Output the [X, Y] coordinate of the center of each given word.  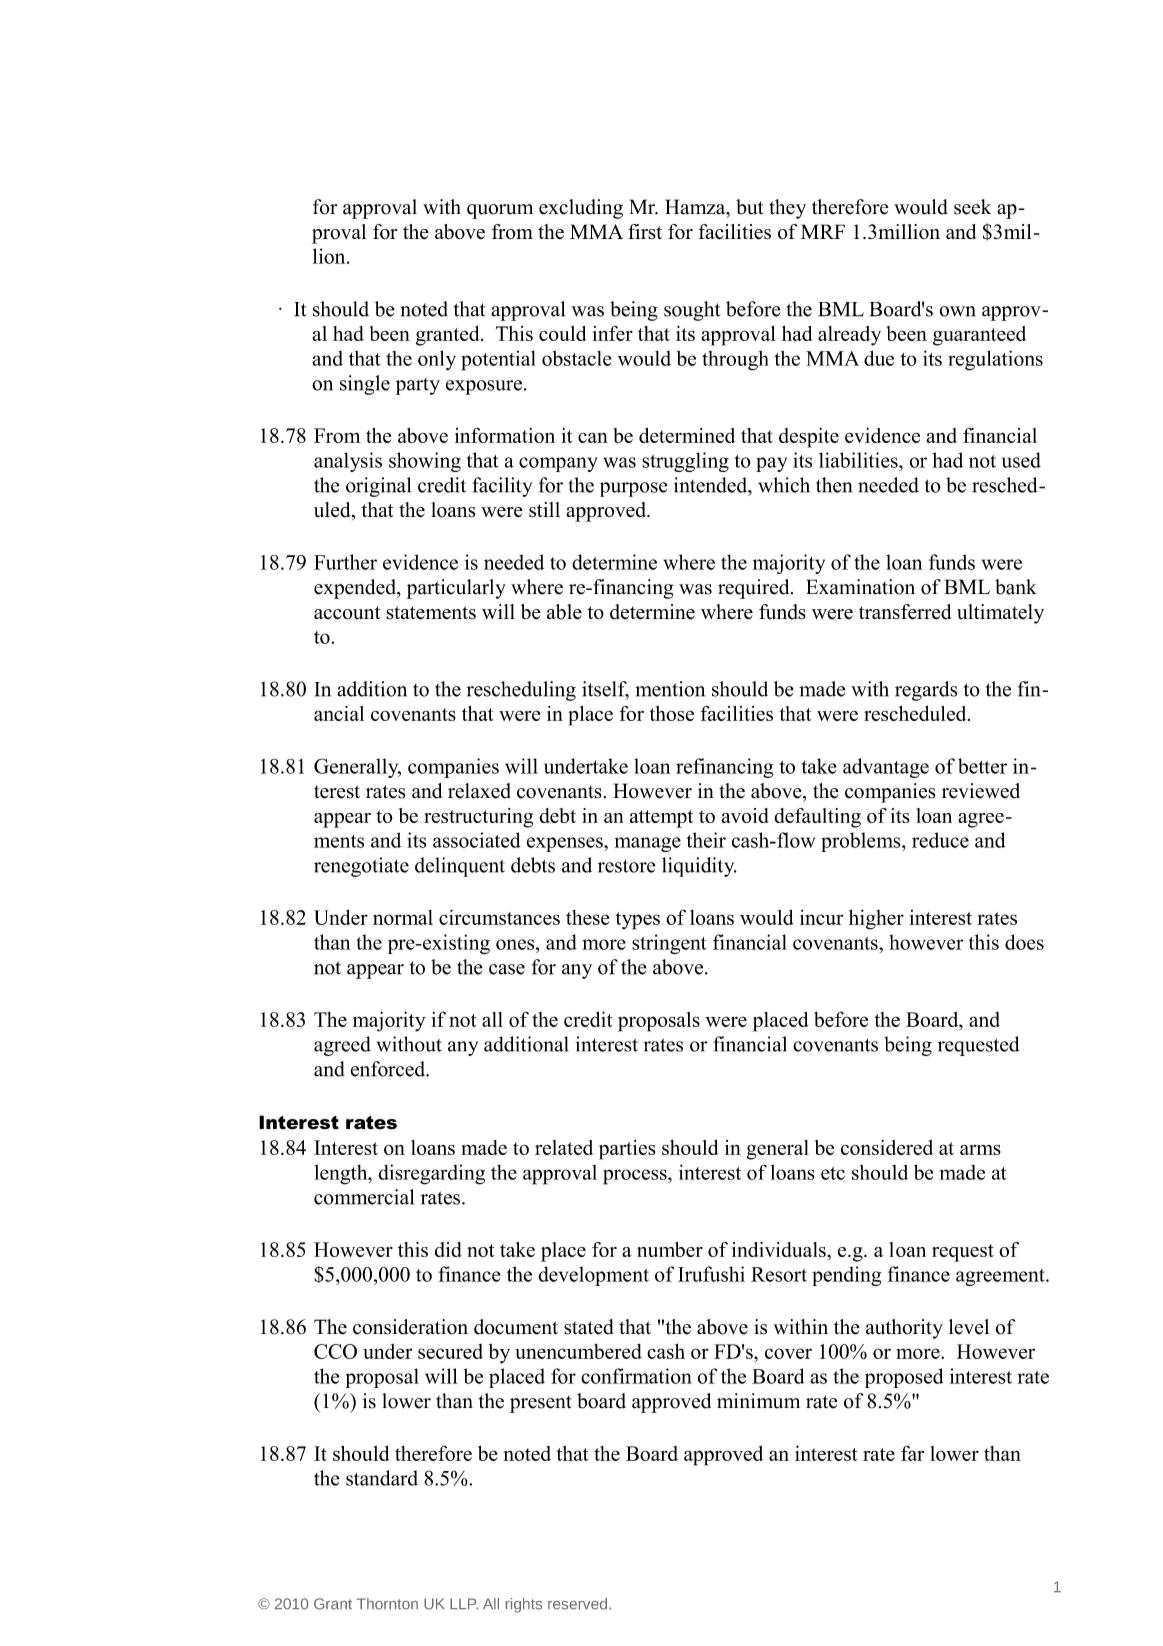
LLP [464, 1603]
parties [627, 1150]
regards [926, 691]
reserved [577, 1604]
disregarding [431, 1174]
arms [980, 1149]
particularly [456, 589]
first [645, 231]
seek [972, 207]
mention [670, 689]
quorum [500, 211]
